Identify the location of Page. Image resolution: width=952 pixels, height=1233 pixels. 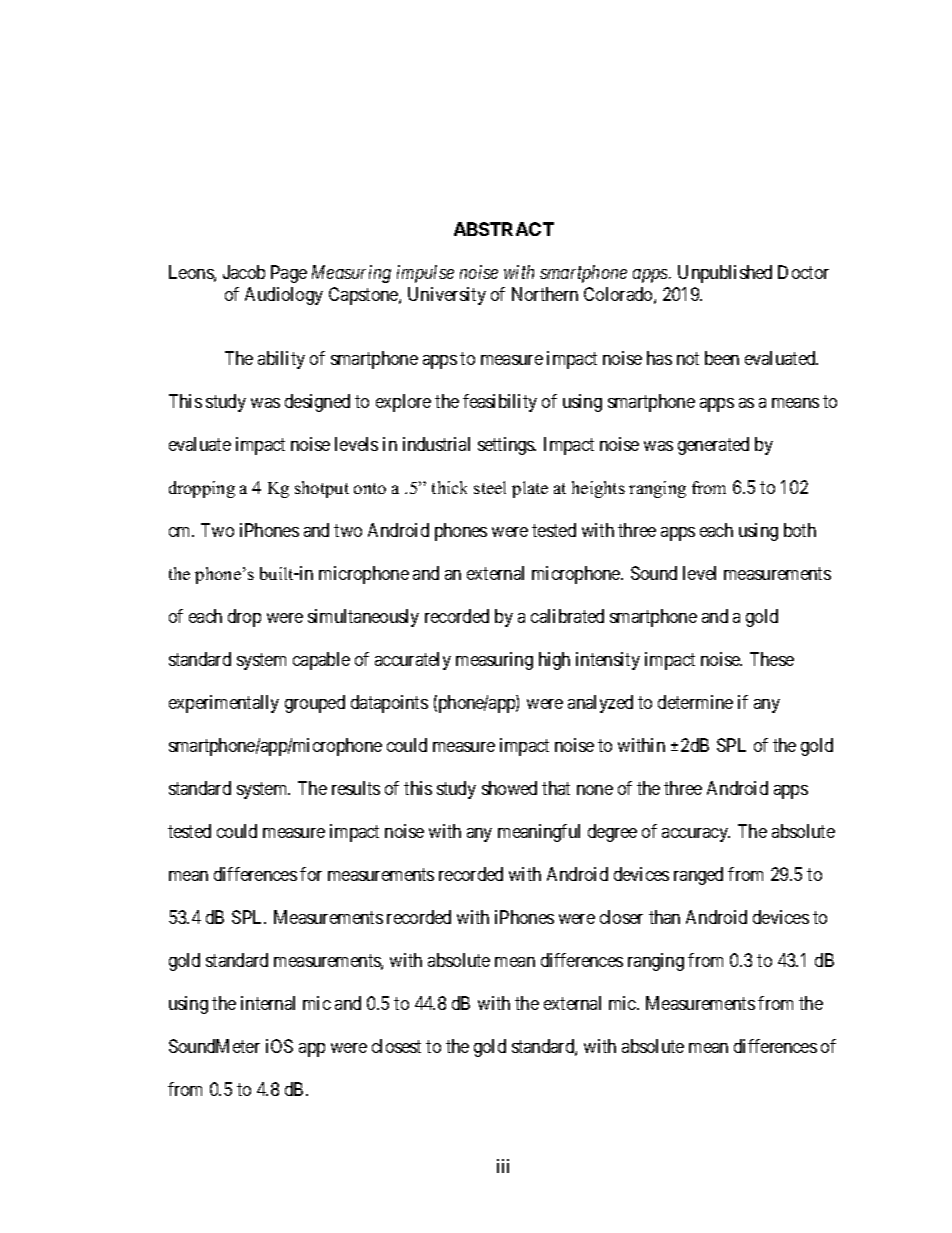
(289, 274).
